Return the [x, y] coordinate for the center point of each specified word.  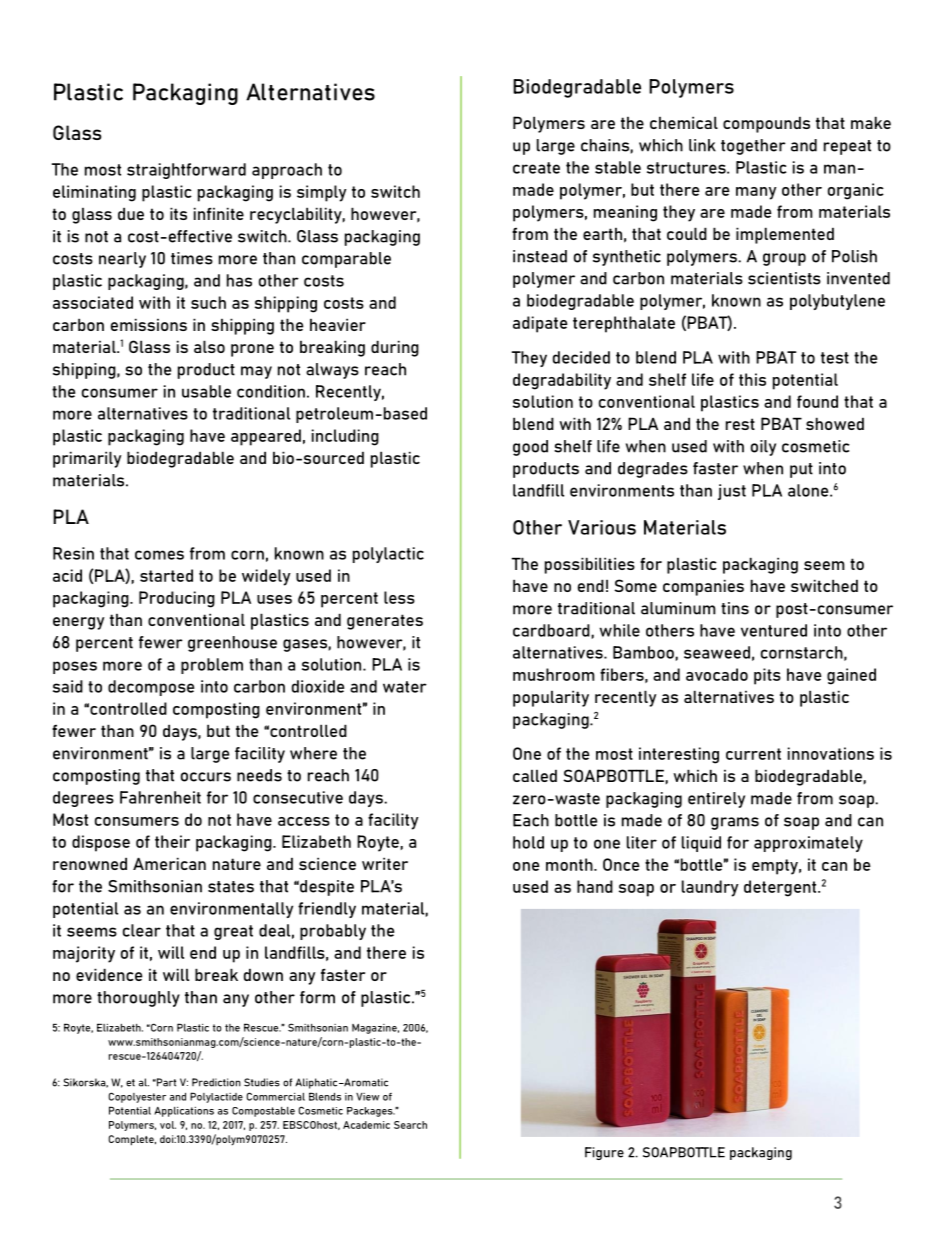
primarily [87, 459]
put [801, 470]
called [535, 775]
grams [735, 823]
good [530, 448]
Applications [184, 1112]
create [536, 168]
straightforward [186, 171]
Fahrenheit [160, 797]
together [753, 147]
